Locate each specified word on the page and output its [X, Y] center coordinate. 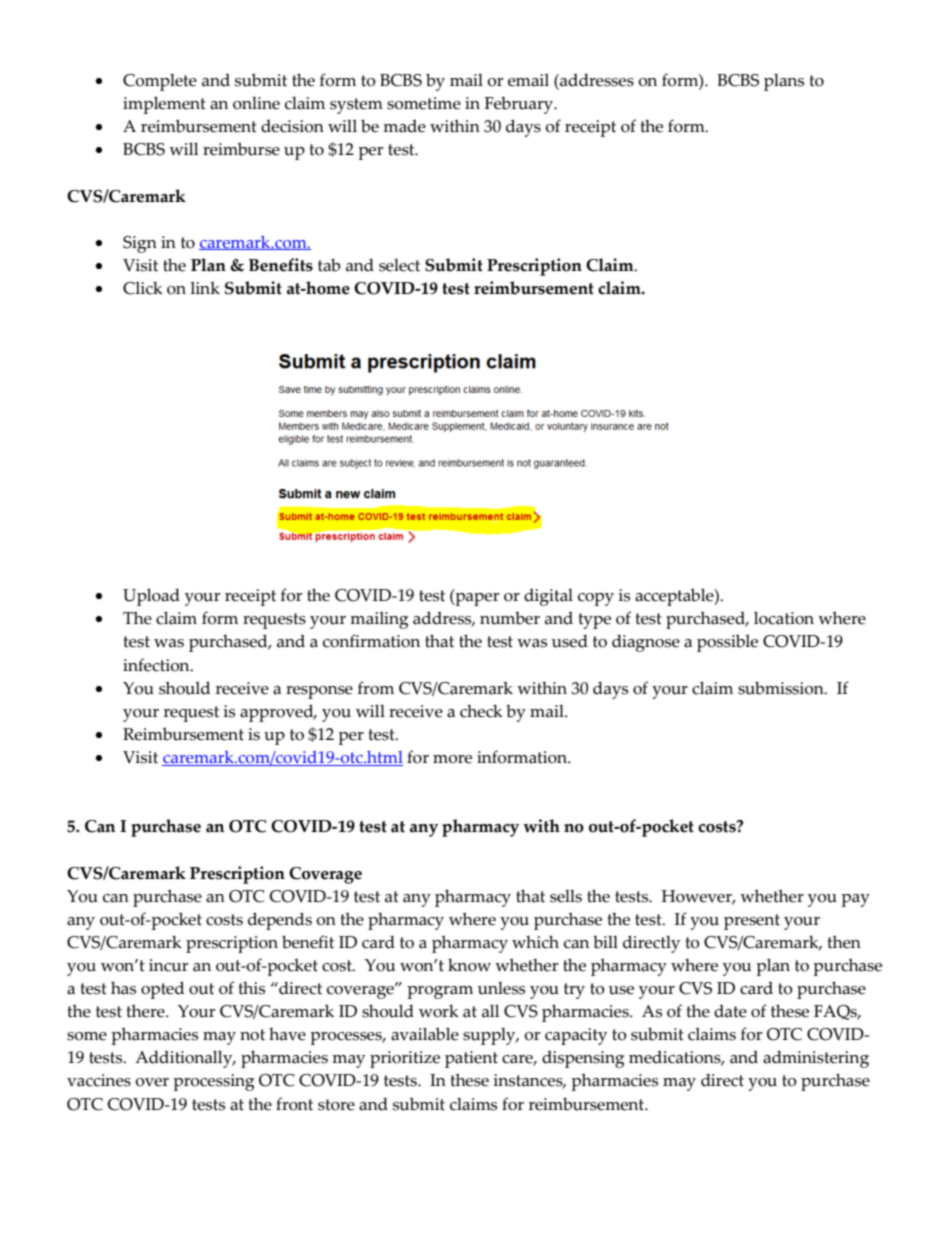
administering [816, 1059]
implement [164, 105]
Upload [151, 597]
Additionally [185, 1059]
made [404, 126]
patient [471, 1059]
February [520, 105]
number [510, 618]
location [784, 618]
